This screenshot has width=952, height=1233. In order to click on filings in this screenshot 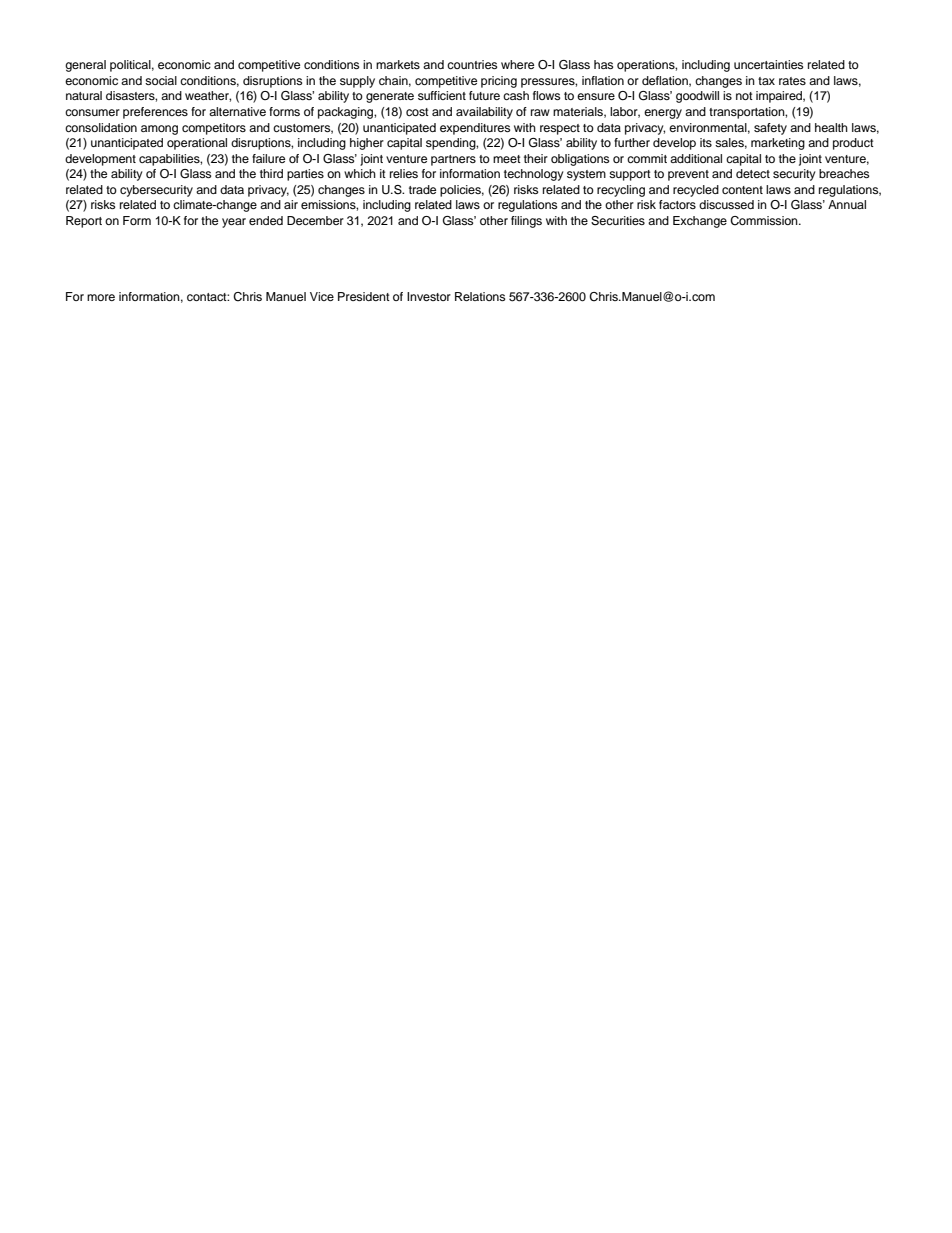, I will do `click(526, 222)`.
